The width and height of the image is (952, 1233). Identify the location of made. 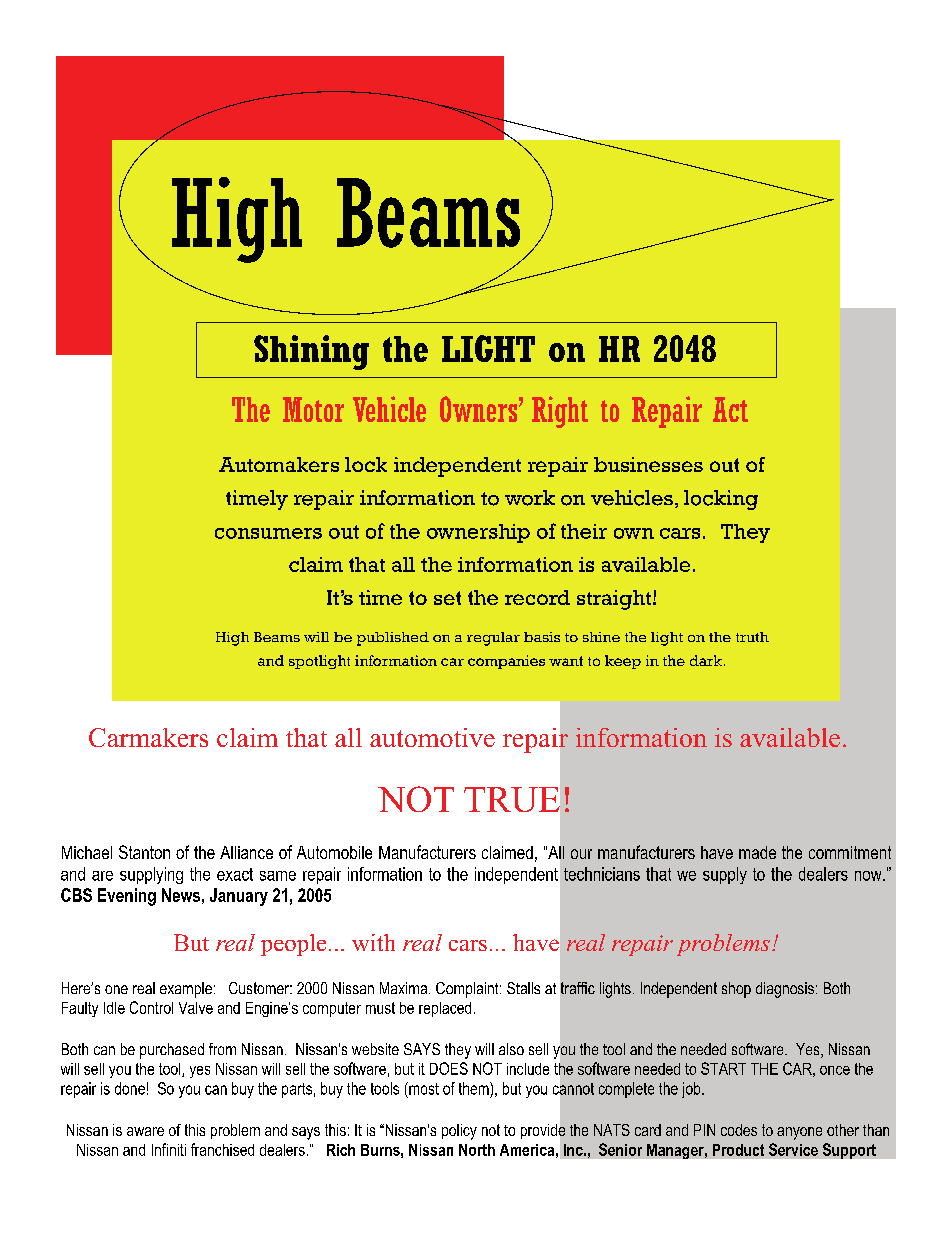
(757, 852).
